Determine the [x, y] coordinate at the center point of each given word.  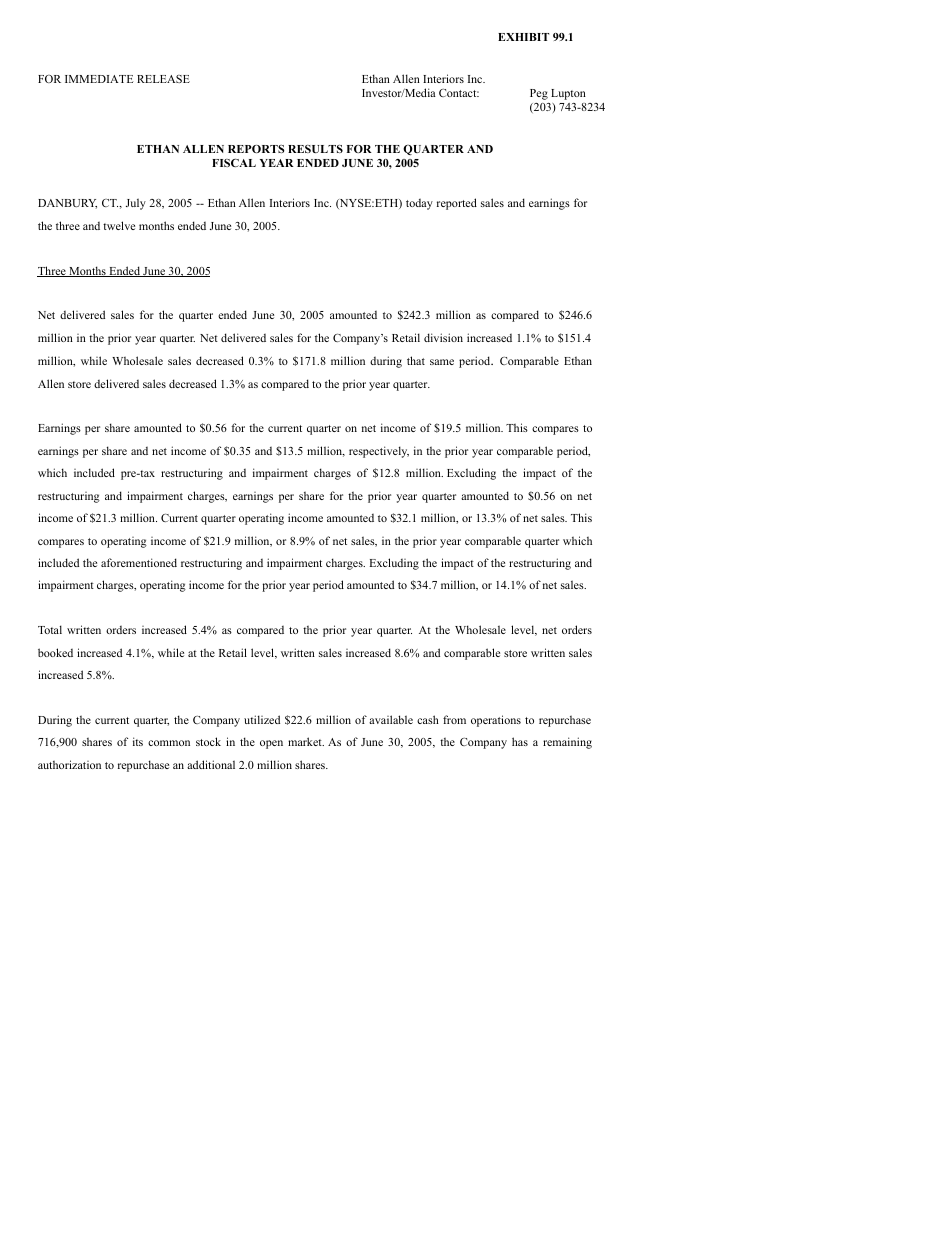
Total [50, 629]
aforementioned [139, 562]
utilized [262, 719]
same [442, 362]
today [419, 204]
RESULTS [315, 149]
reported [457, 204]
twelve [119, 225]
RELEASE [163, 79]
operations [496, 721]
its [138, 741]
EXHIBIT [523, 37]
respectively [379, 452]
